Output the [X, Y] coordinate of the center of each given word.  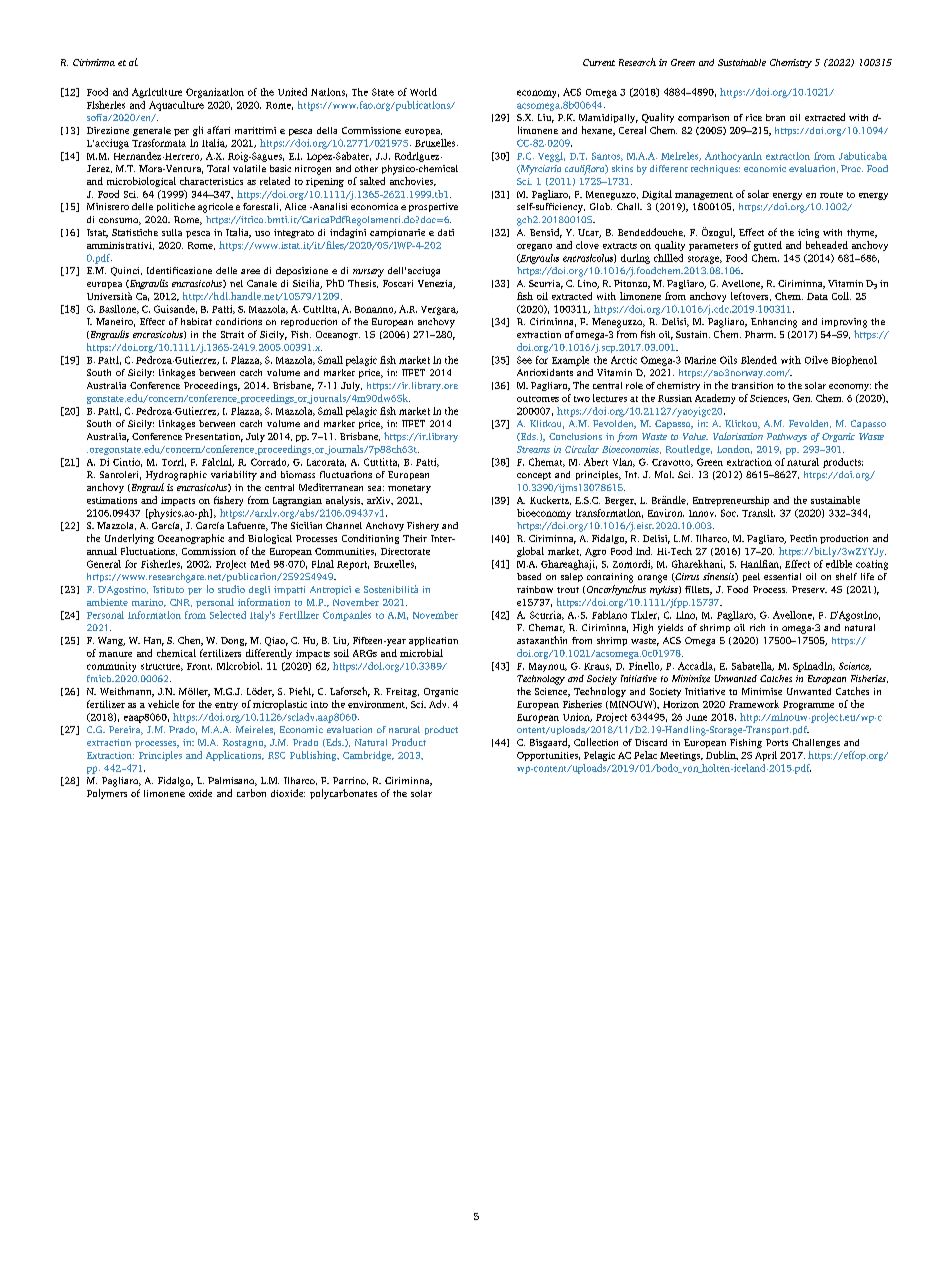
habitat [196, 321]
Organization [215, 93]
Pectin [803, 538]
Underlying [129, 539]
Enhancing [774, 323]
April [766, 756]
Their [415, 538]
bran [775, 117]
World [423, 92]
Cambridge [368, 756]
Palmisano [232, 781]
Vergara [439, 310]
